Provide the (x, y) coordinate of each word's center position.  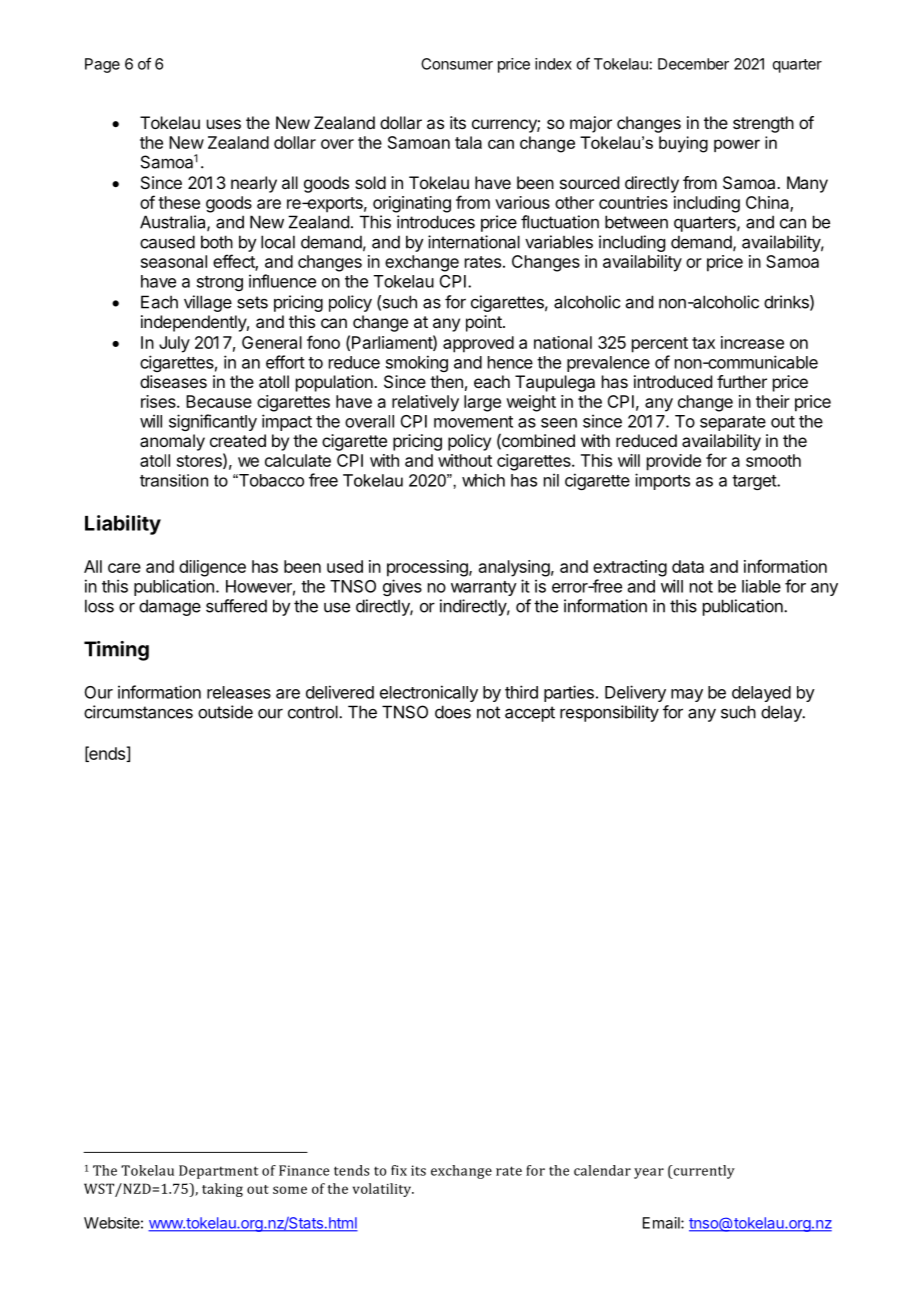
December (693, 64)
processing (428, 568)
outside (225, 712)
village (208, 303)
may (687, 695)
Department (218, 1172)
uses (224, 124)
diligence (212, 568)
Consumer (457, 64)
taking (222, 1190)
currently (703, 1172)
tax (703, 343)
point (485, 323)
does (453, 712)
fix (399, 1170)
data (688, 566)
